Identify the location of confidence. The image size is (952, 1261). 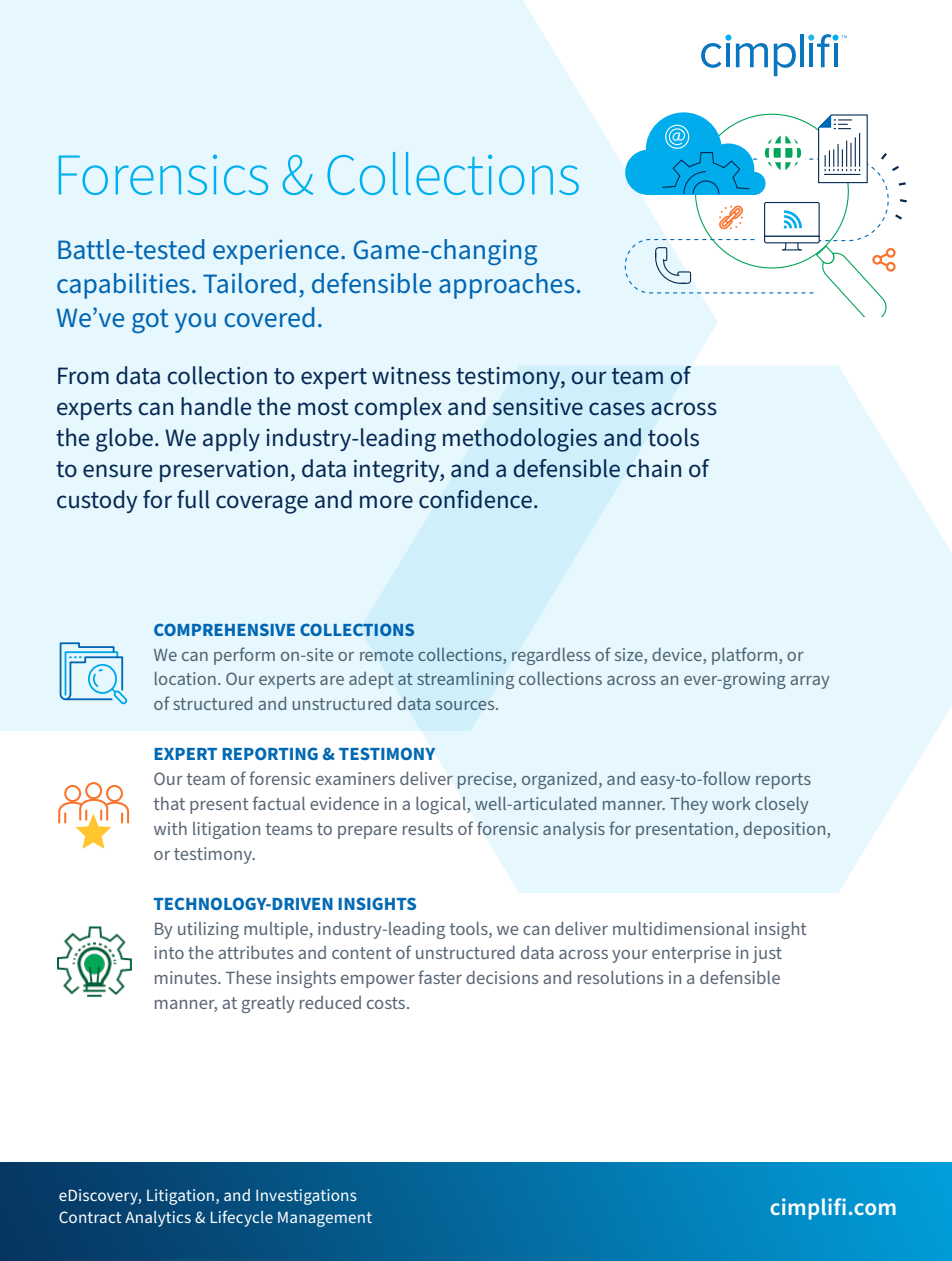
(475, 499).
